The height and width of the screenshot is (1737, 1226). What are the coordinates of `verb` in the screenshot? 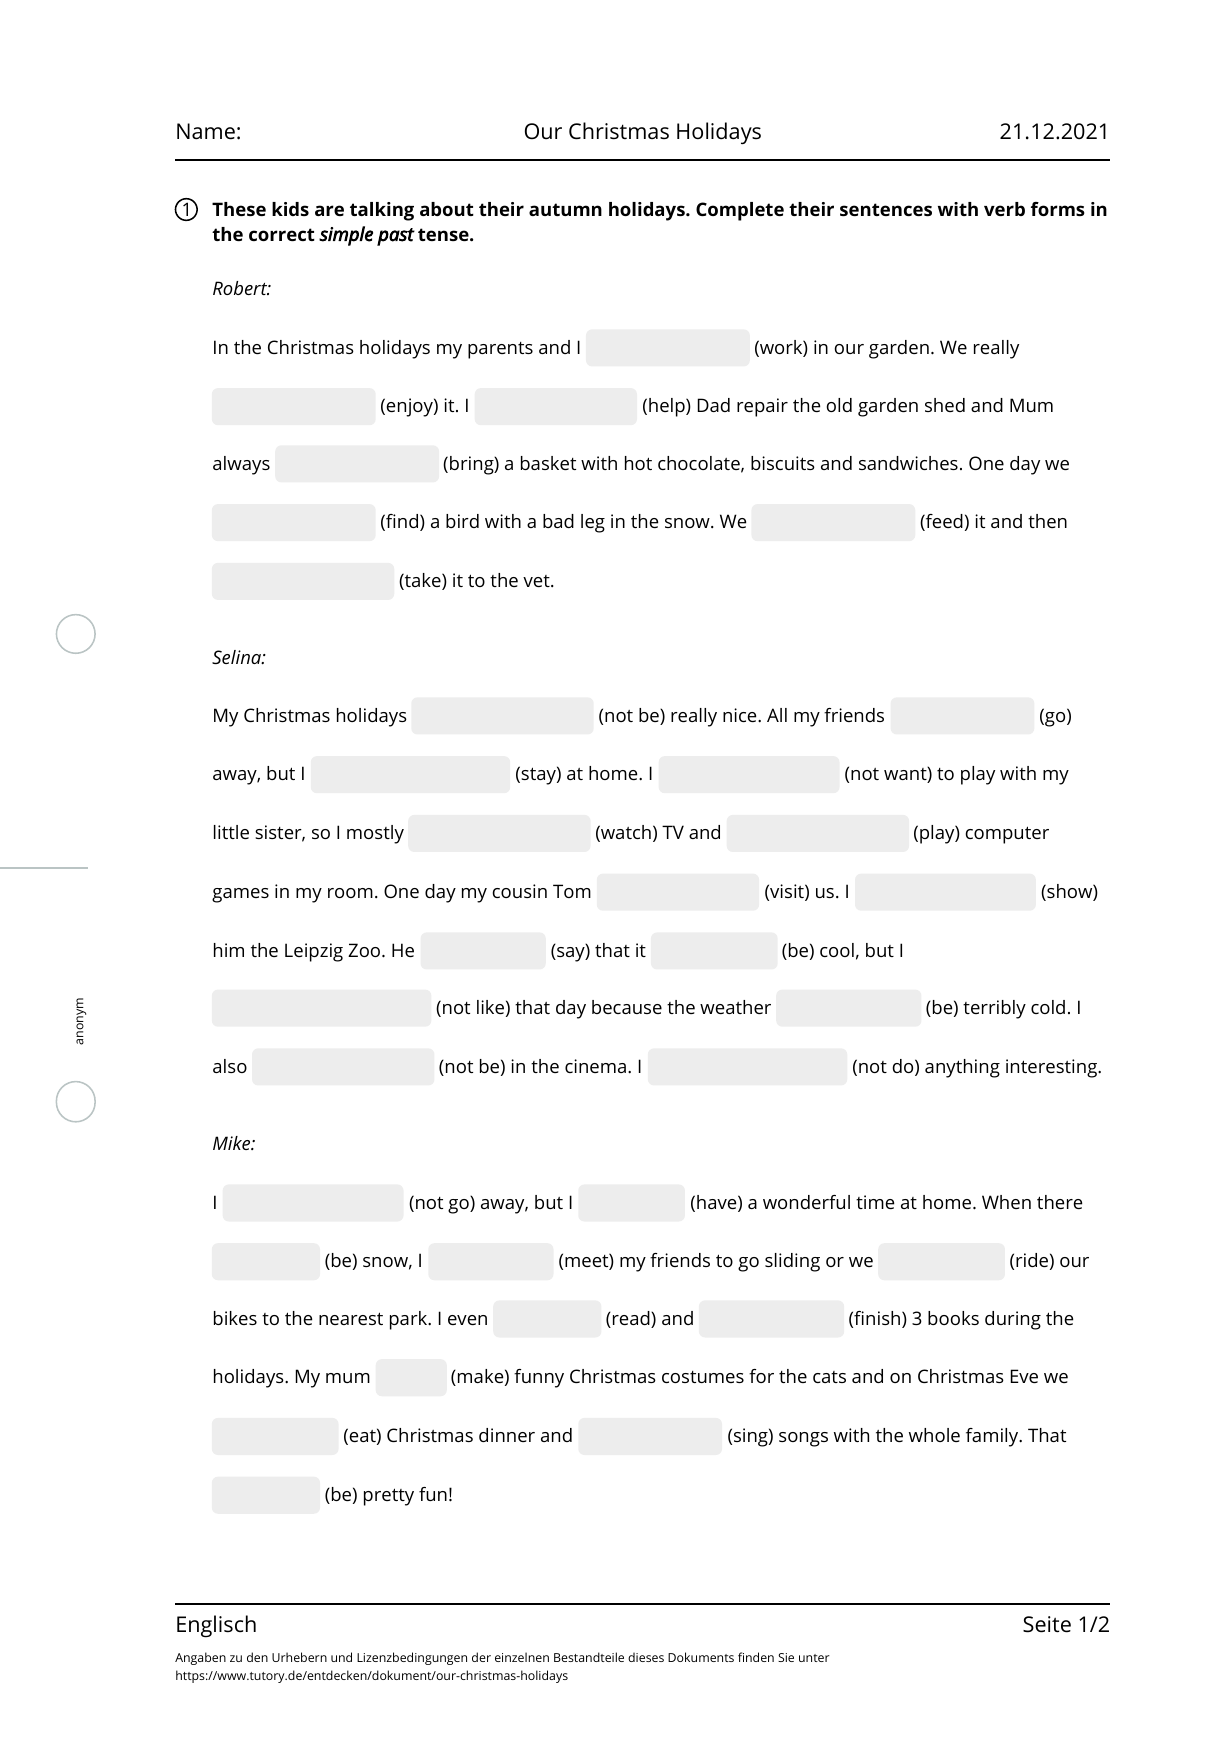 It's located at (1004, 209).
